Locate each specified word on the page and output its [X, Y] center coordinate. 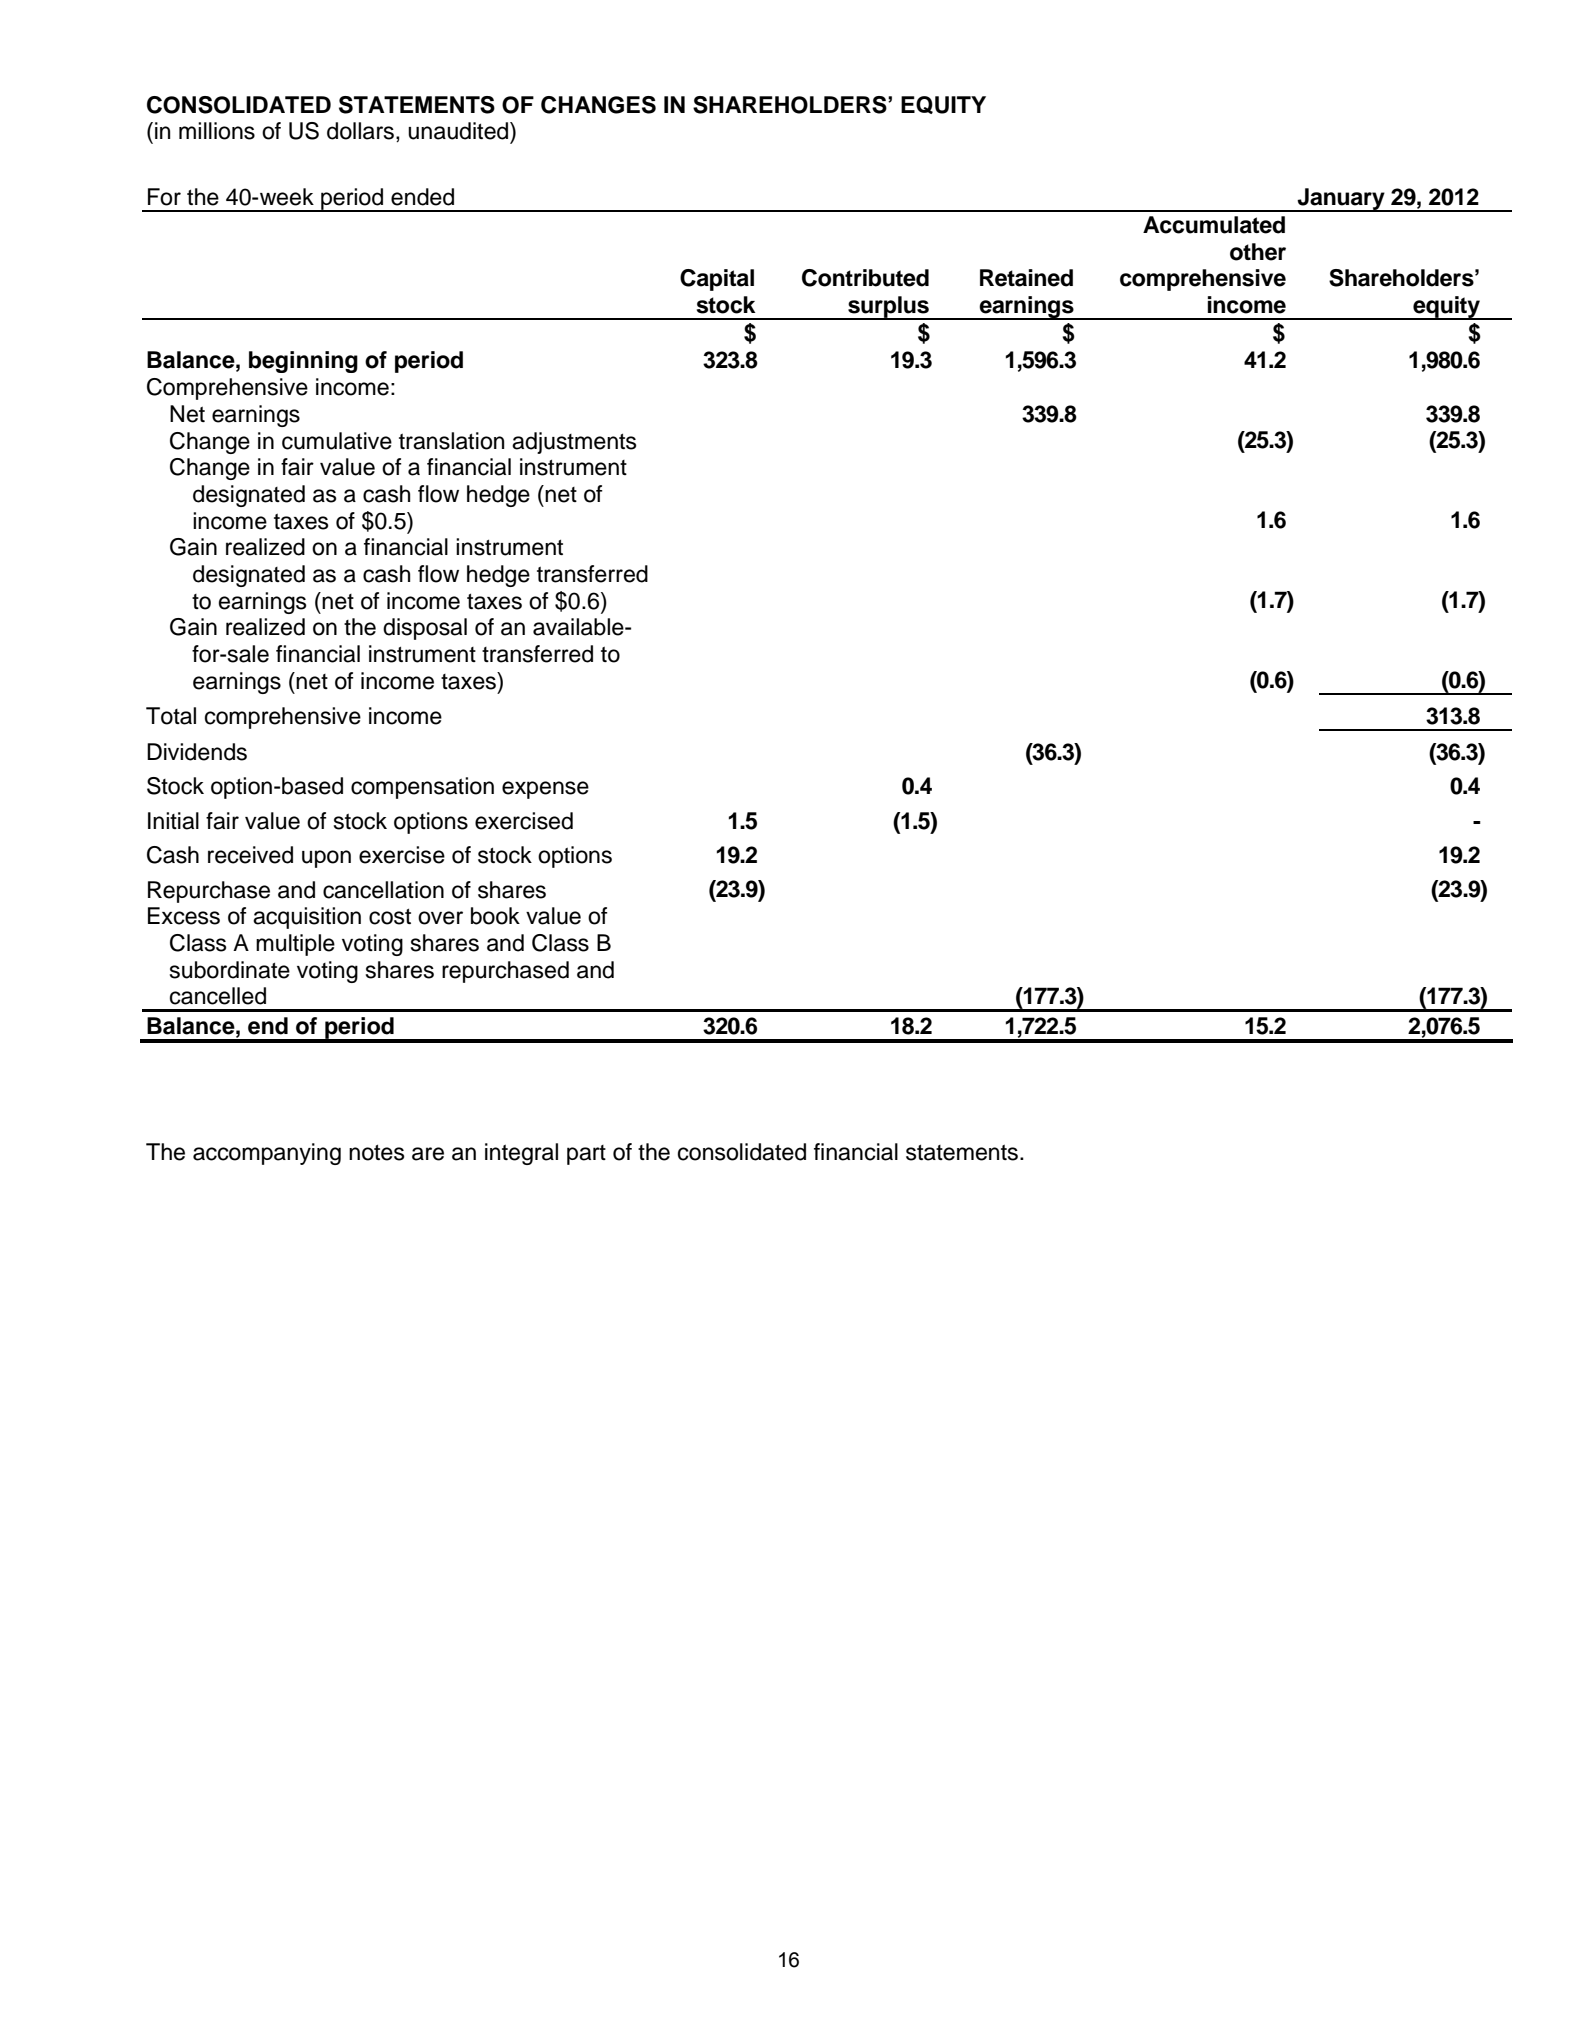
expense [545, 790]
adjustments [574, 443]
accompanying [267, 1154]
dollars [360, 131]
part [586, 1155]
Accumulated [1214, 225]
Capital [717, 280]
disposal [425, 629]
